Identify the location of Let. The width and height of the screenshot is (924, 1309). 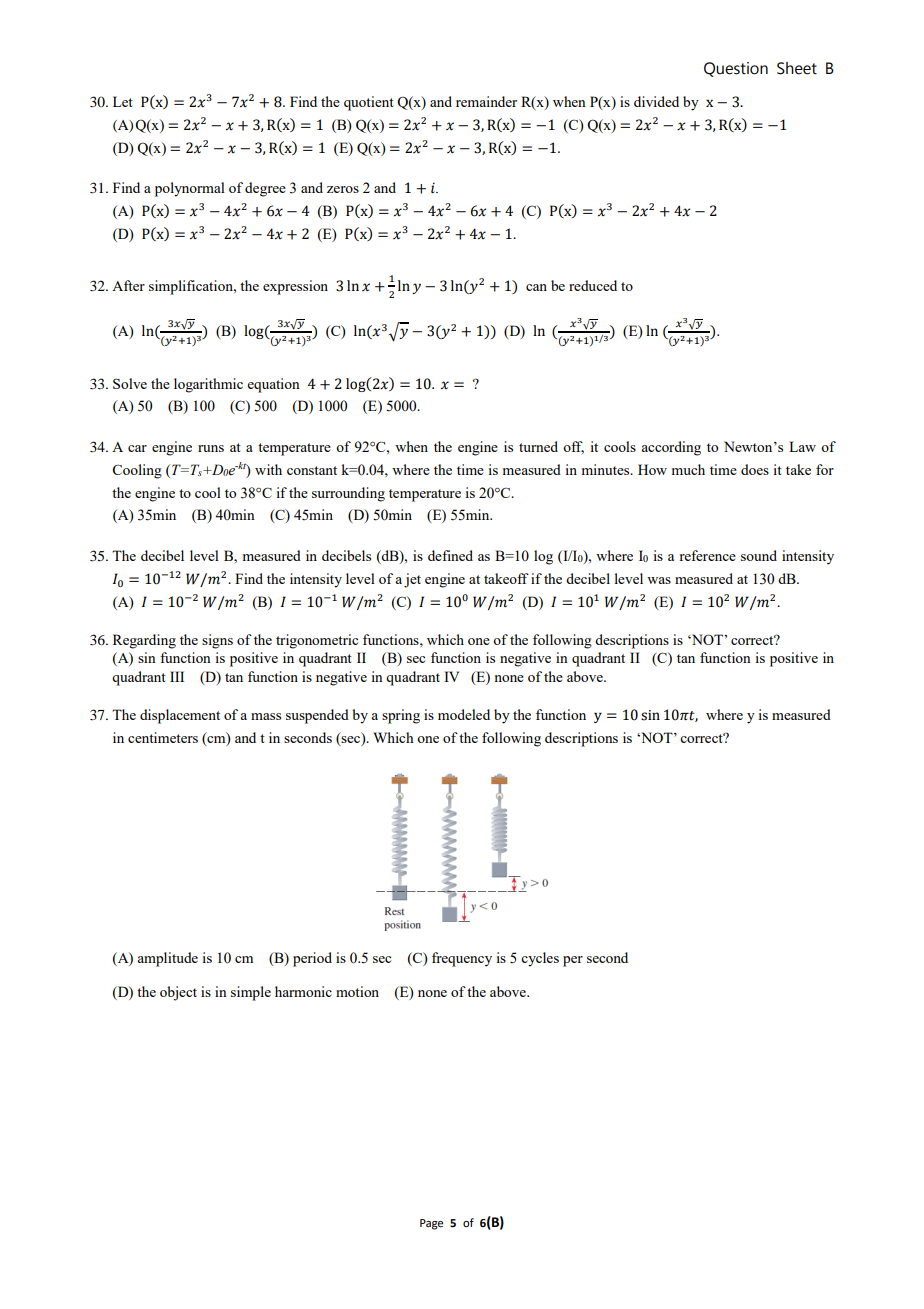
(123, 101).
